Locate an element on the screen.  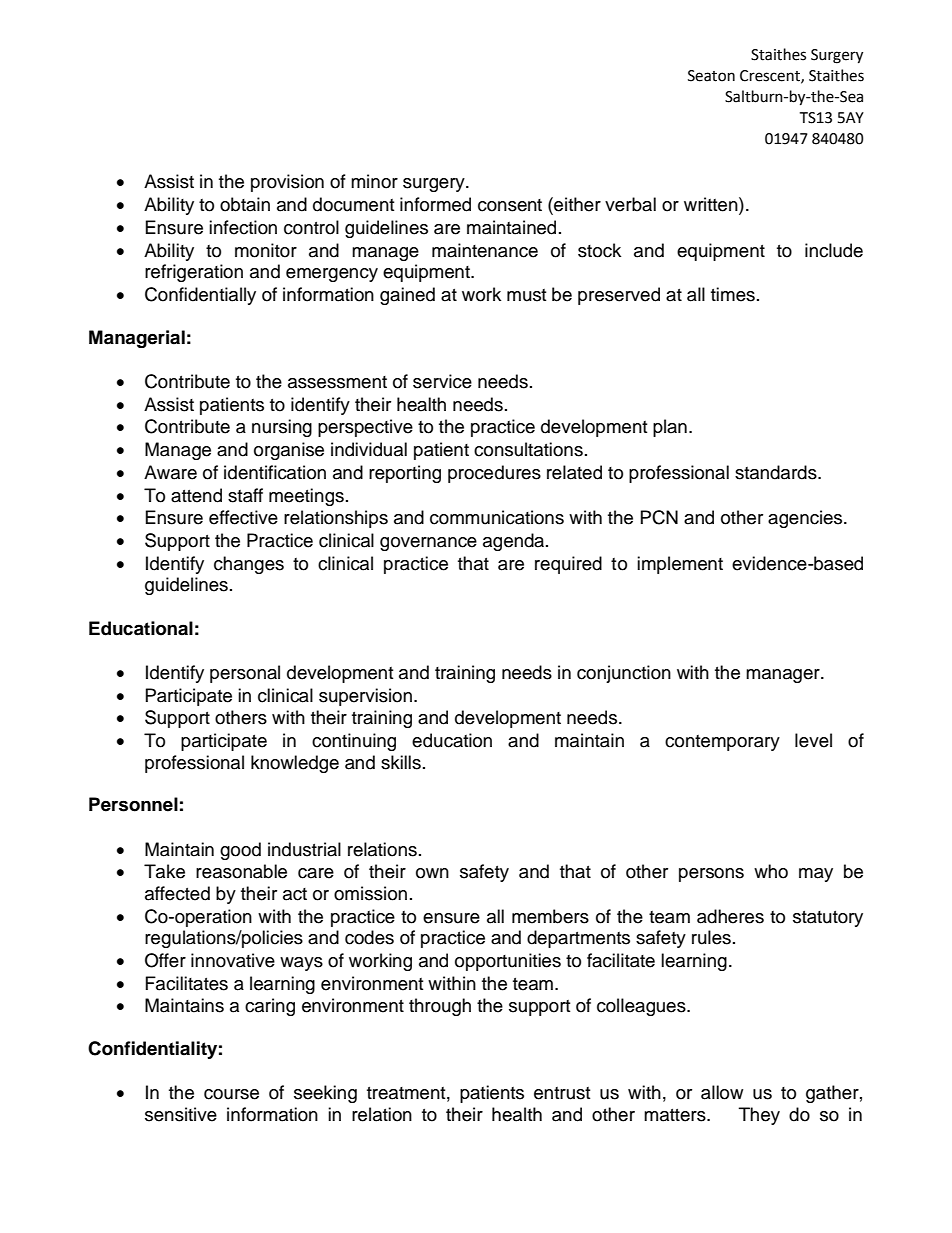
Confidentially is located at coordinates (200, 296).
